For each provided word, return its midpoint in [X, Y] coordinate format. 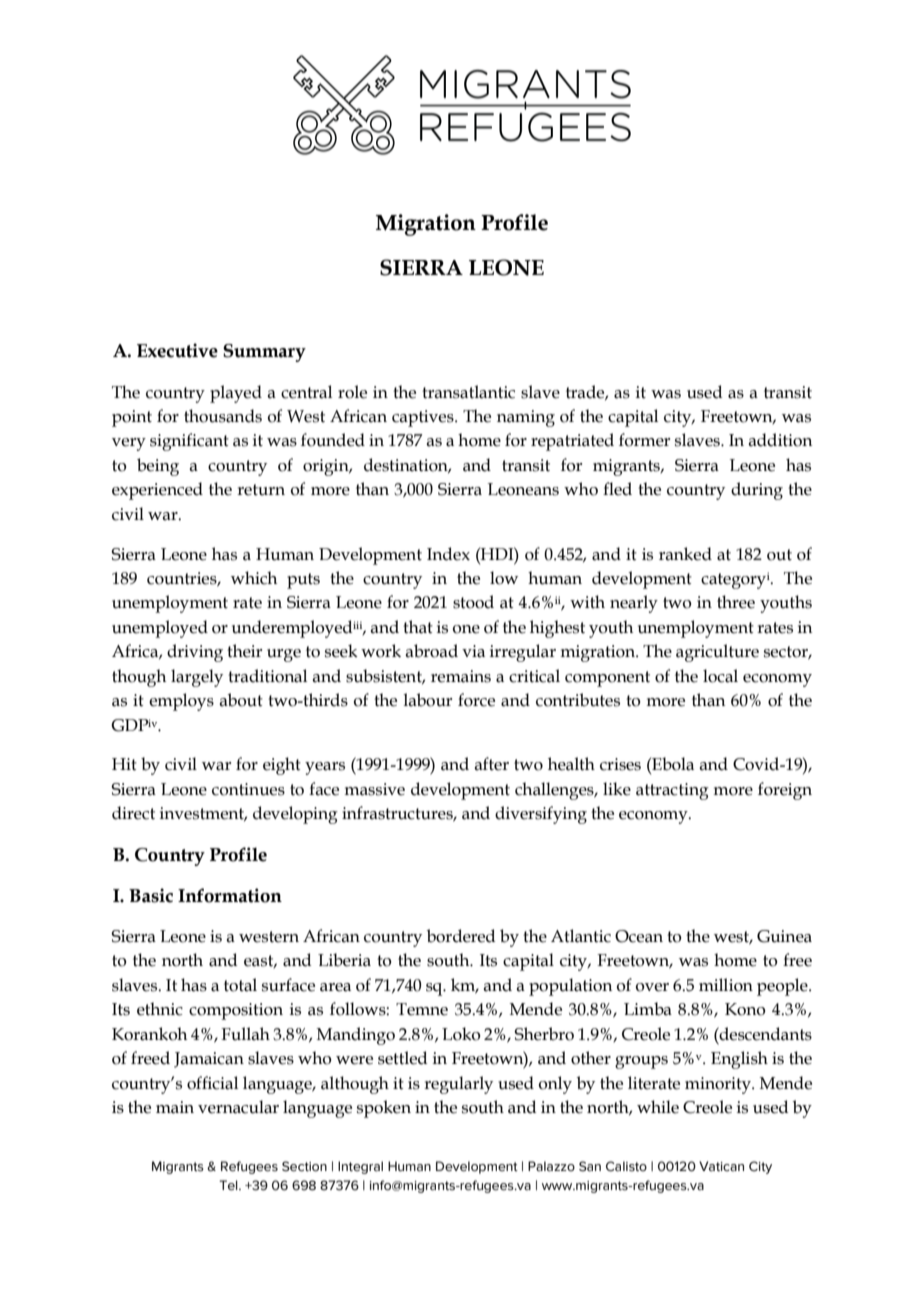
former [644, 440]
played [236, 394]
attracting [672, 791]
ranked [685, 554]
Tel [229, 1185]
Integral [360, 1167]
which [254, 578]
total [240, 985]
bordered [461, 936]
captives [424, 418]
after [491, 764]
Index [448, 554]
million [726, 985]
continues [248, 789]
